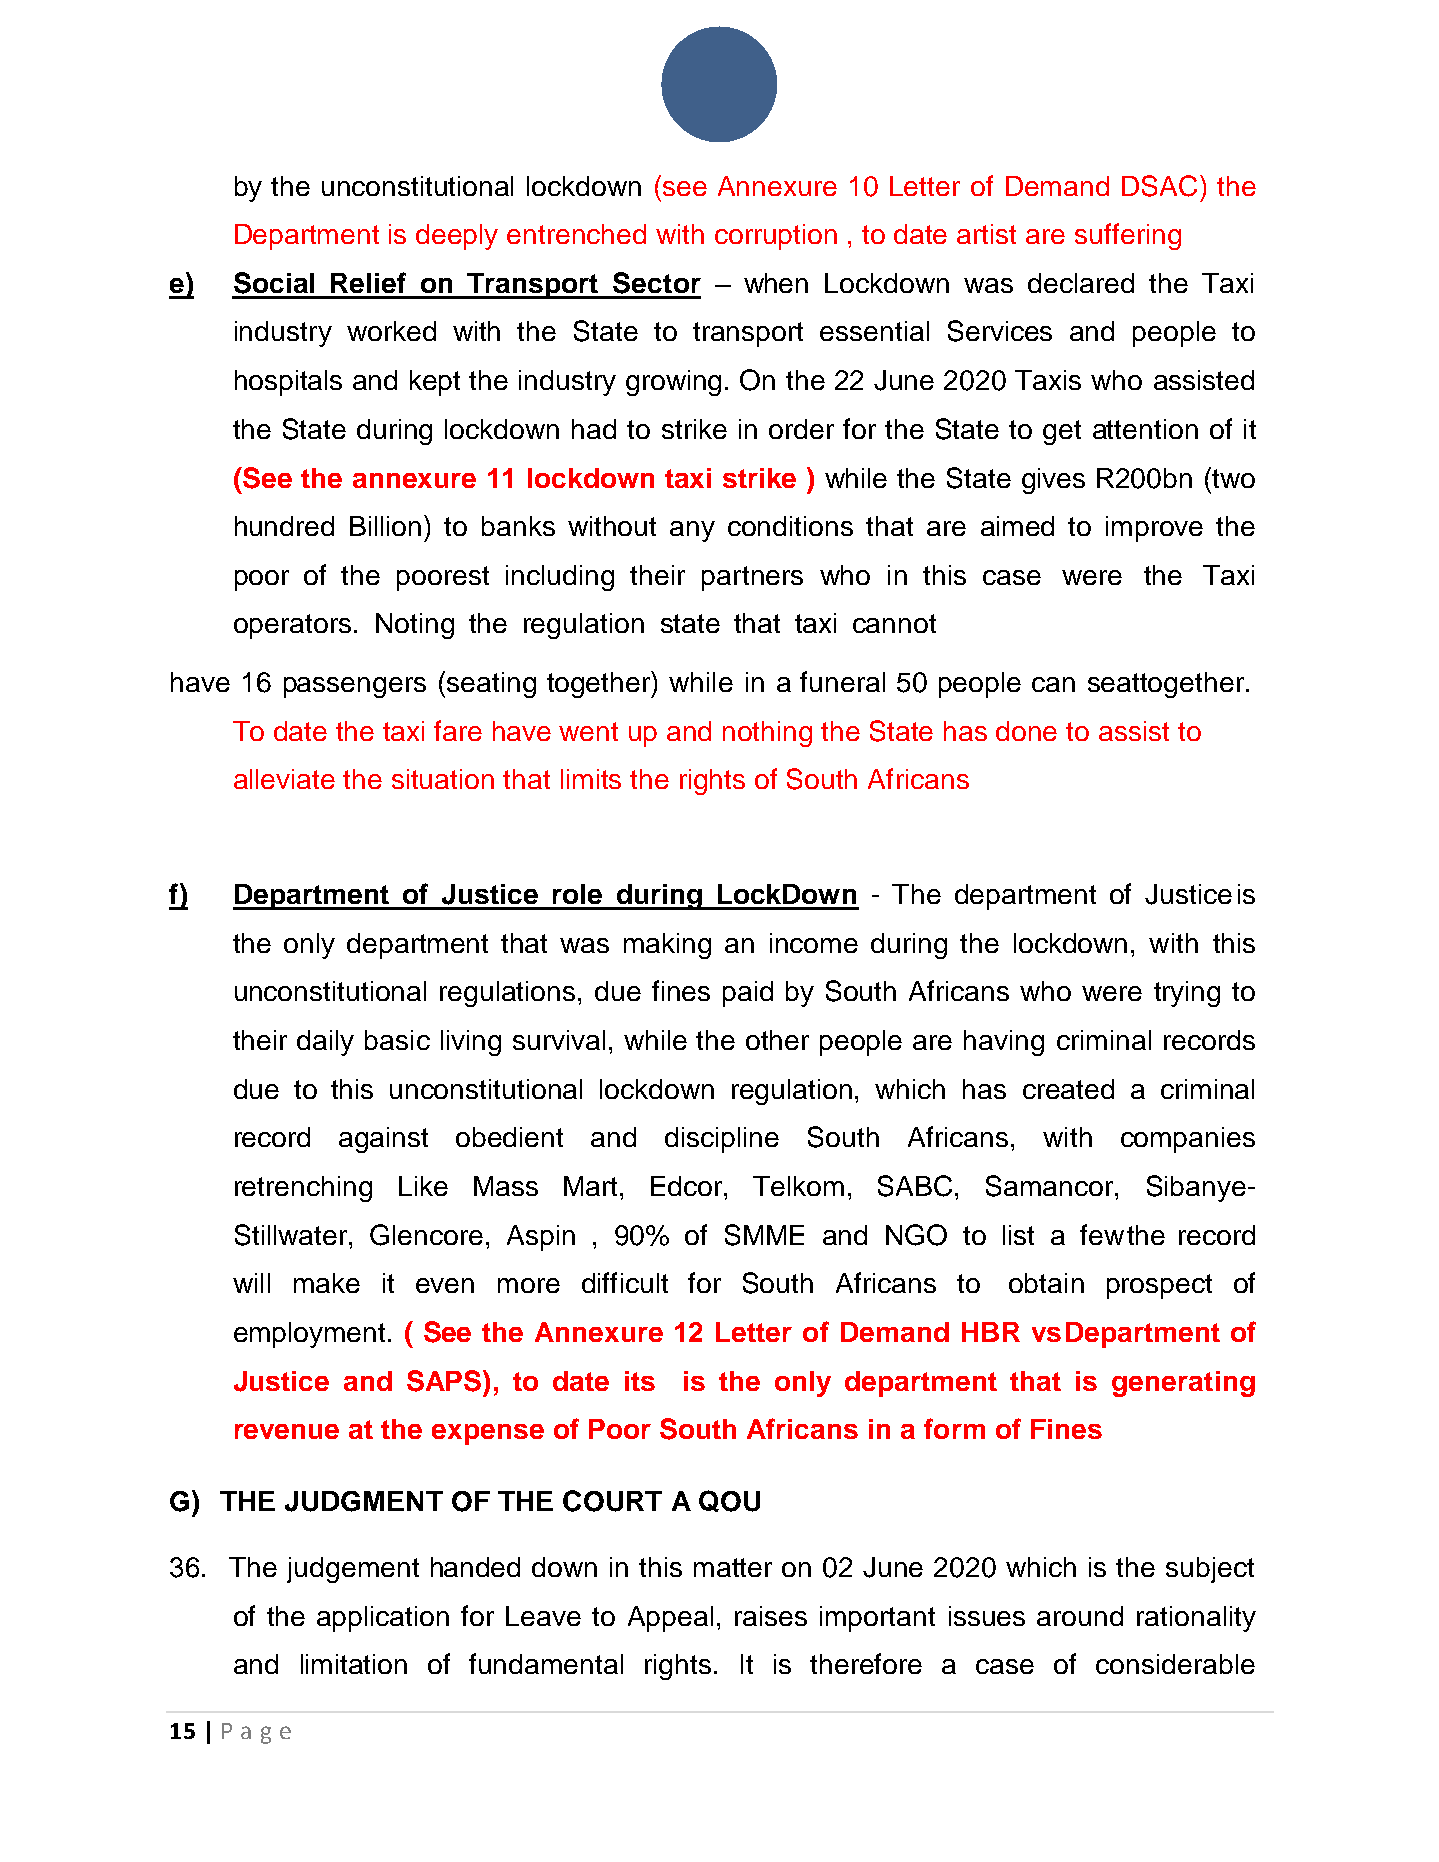 The image size is (1439, 1862). I want to click on companies, so click(1188, 1140).
